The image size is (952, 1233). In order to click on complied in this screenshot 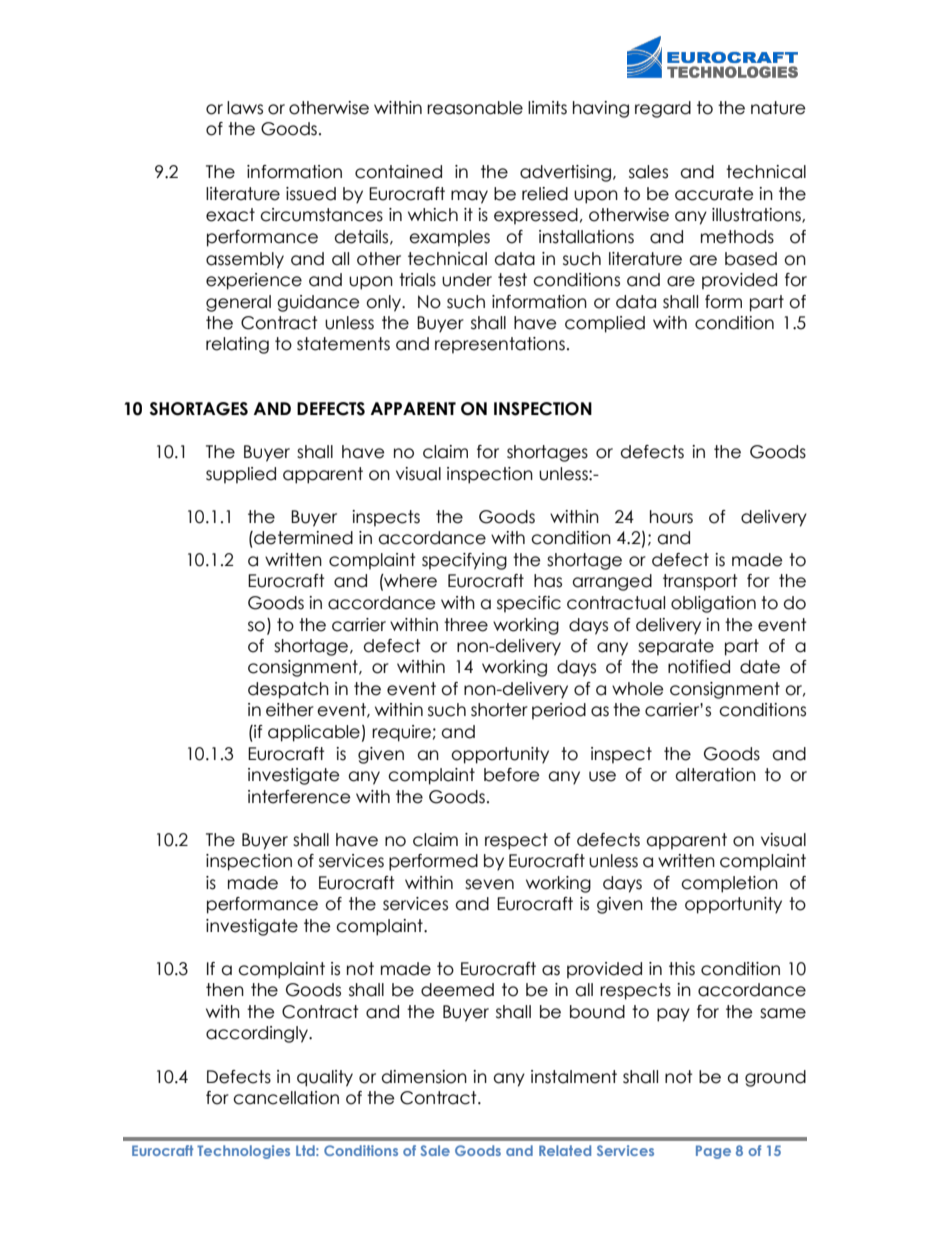, I will do `click(605, 324)`.
